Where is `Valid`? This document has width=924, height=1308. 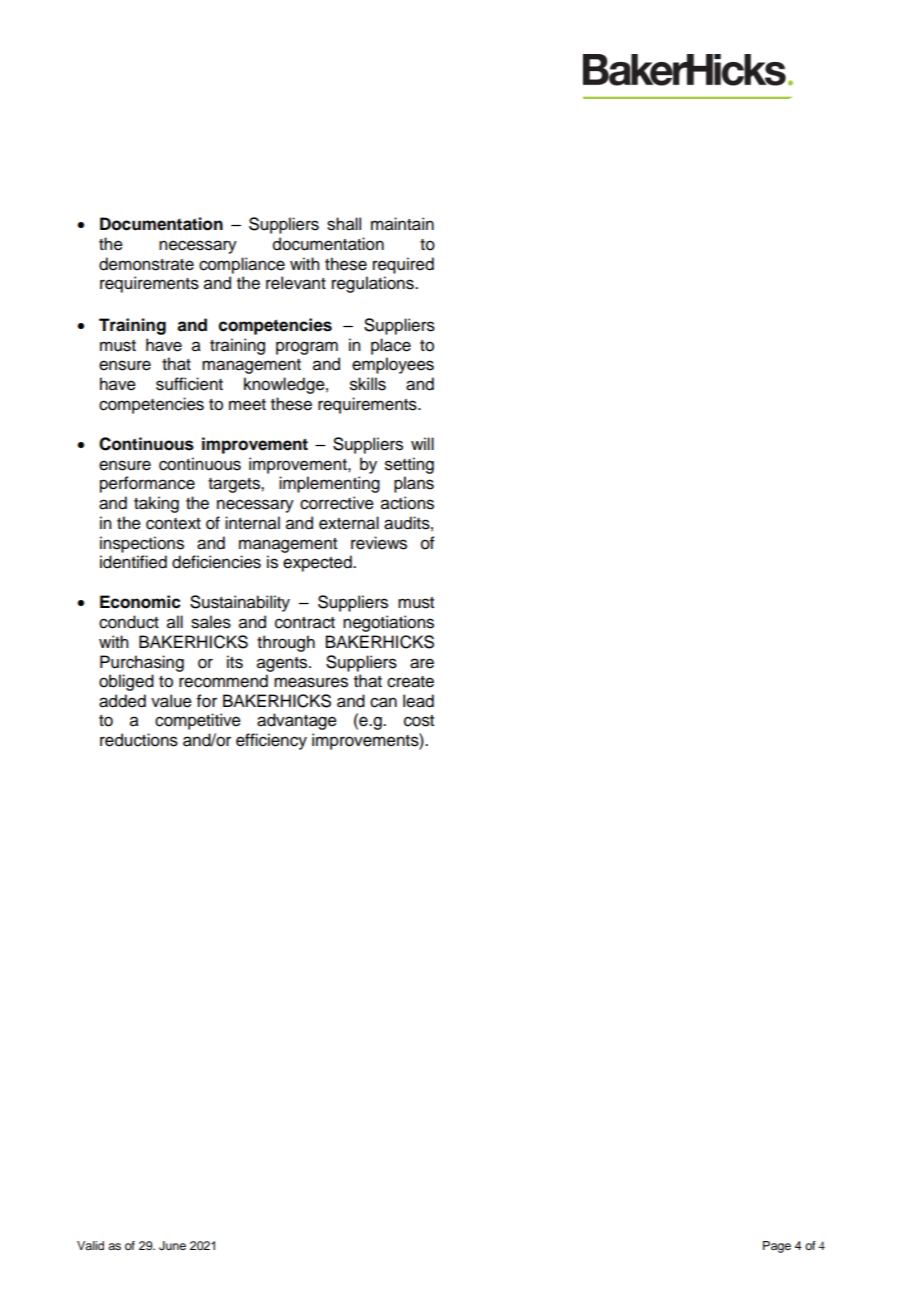 Valid is located at coordinates (90, 1245).
